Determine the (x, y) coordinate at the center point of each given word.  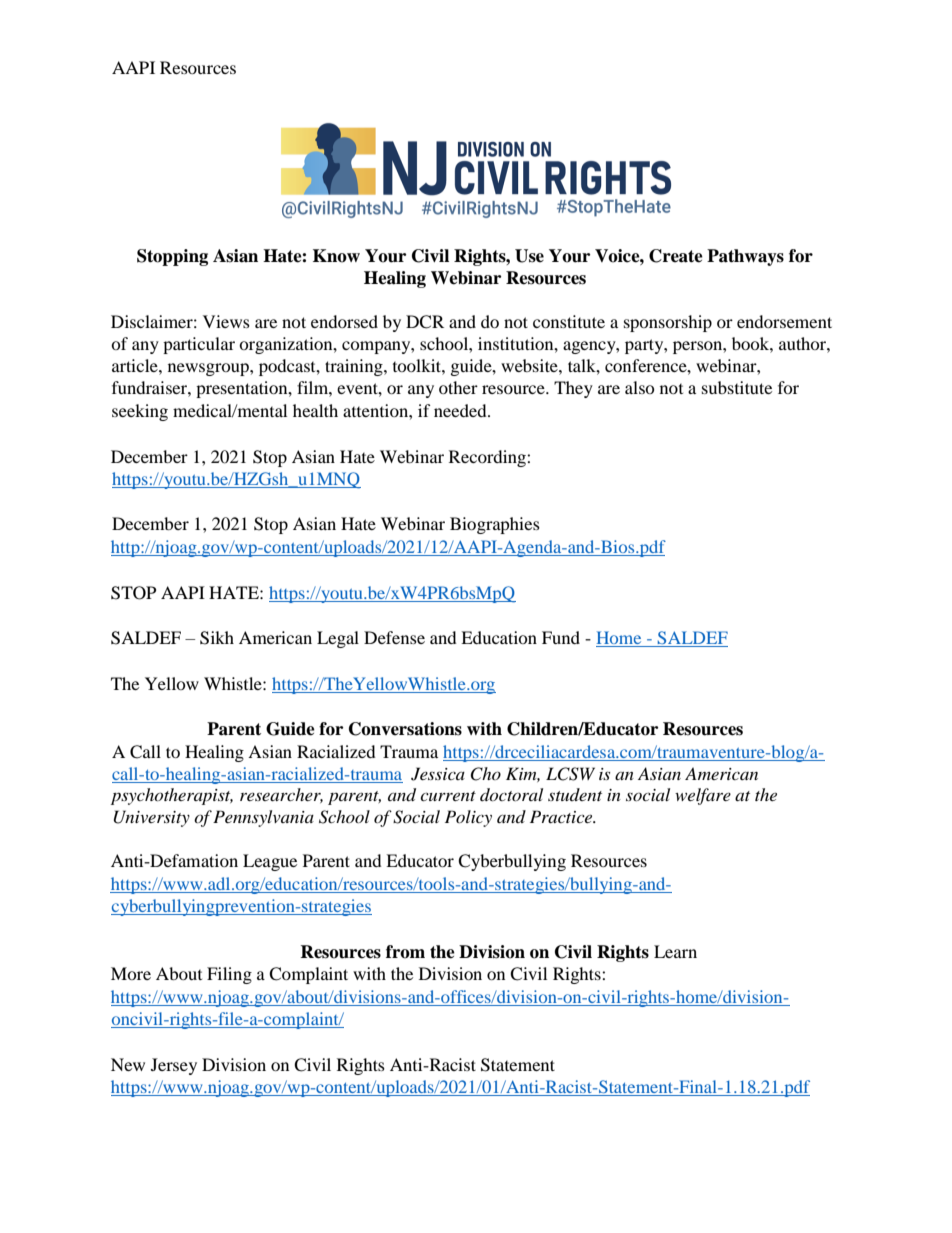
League (270, 862)
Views (226, 321)
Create (676, 256)
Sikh (217, 638)
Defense (394, 637)
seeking (140, 412)
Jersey (174, 1066)
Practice (562, 816)
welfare (703, 796)
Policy (468, 818)
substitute (737, 387)
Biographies (495, 525)
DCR (425, 322)
